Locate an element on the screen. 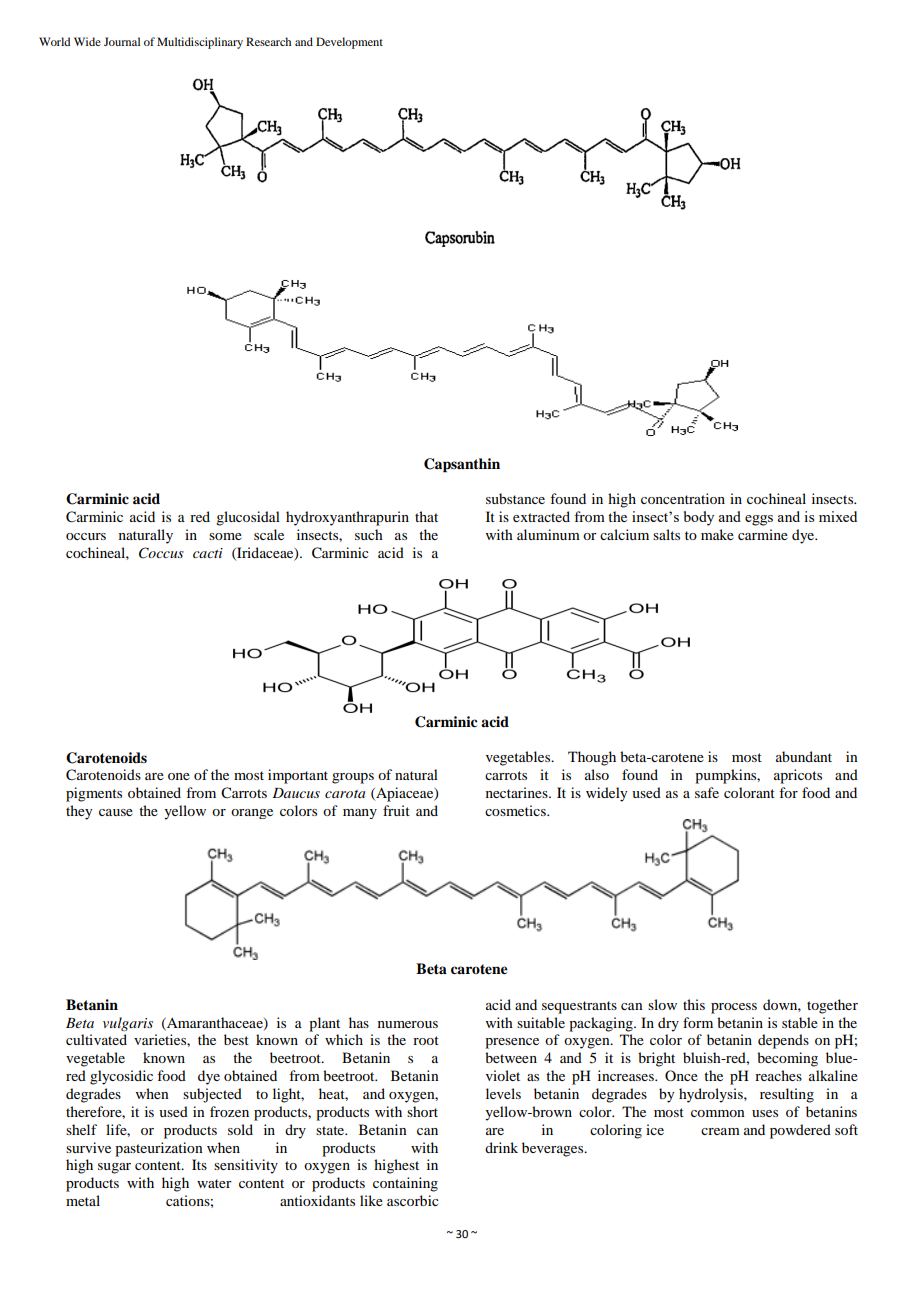  carmine is located at coordinates (763, 534).
